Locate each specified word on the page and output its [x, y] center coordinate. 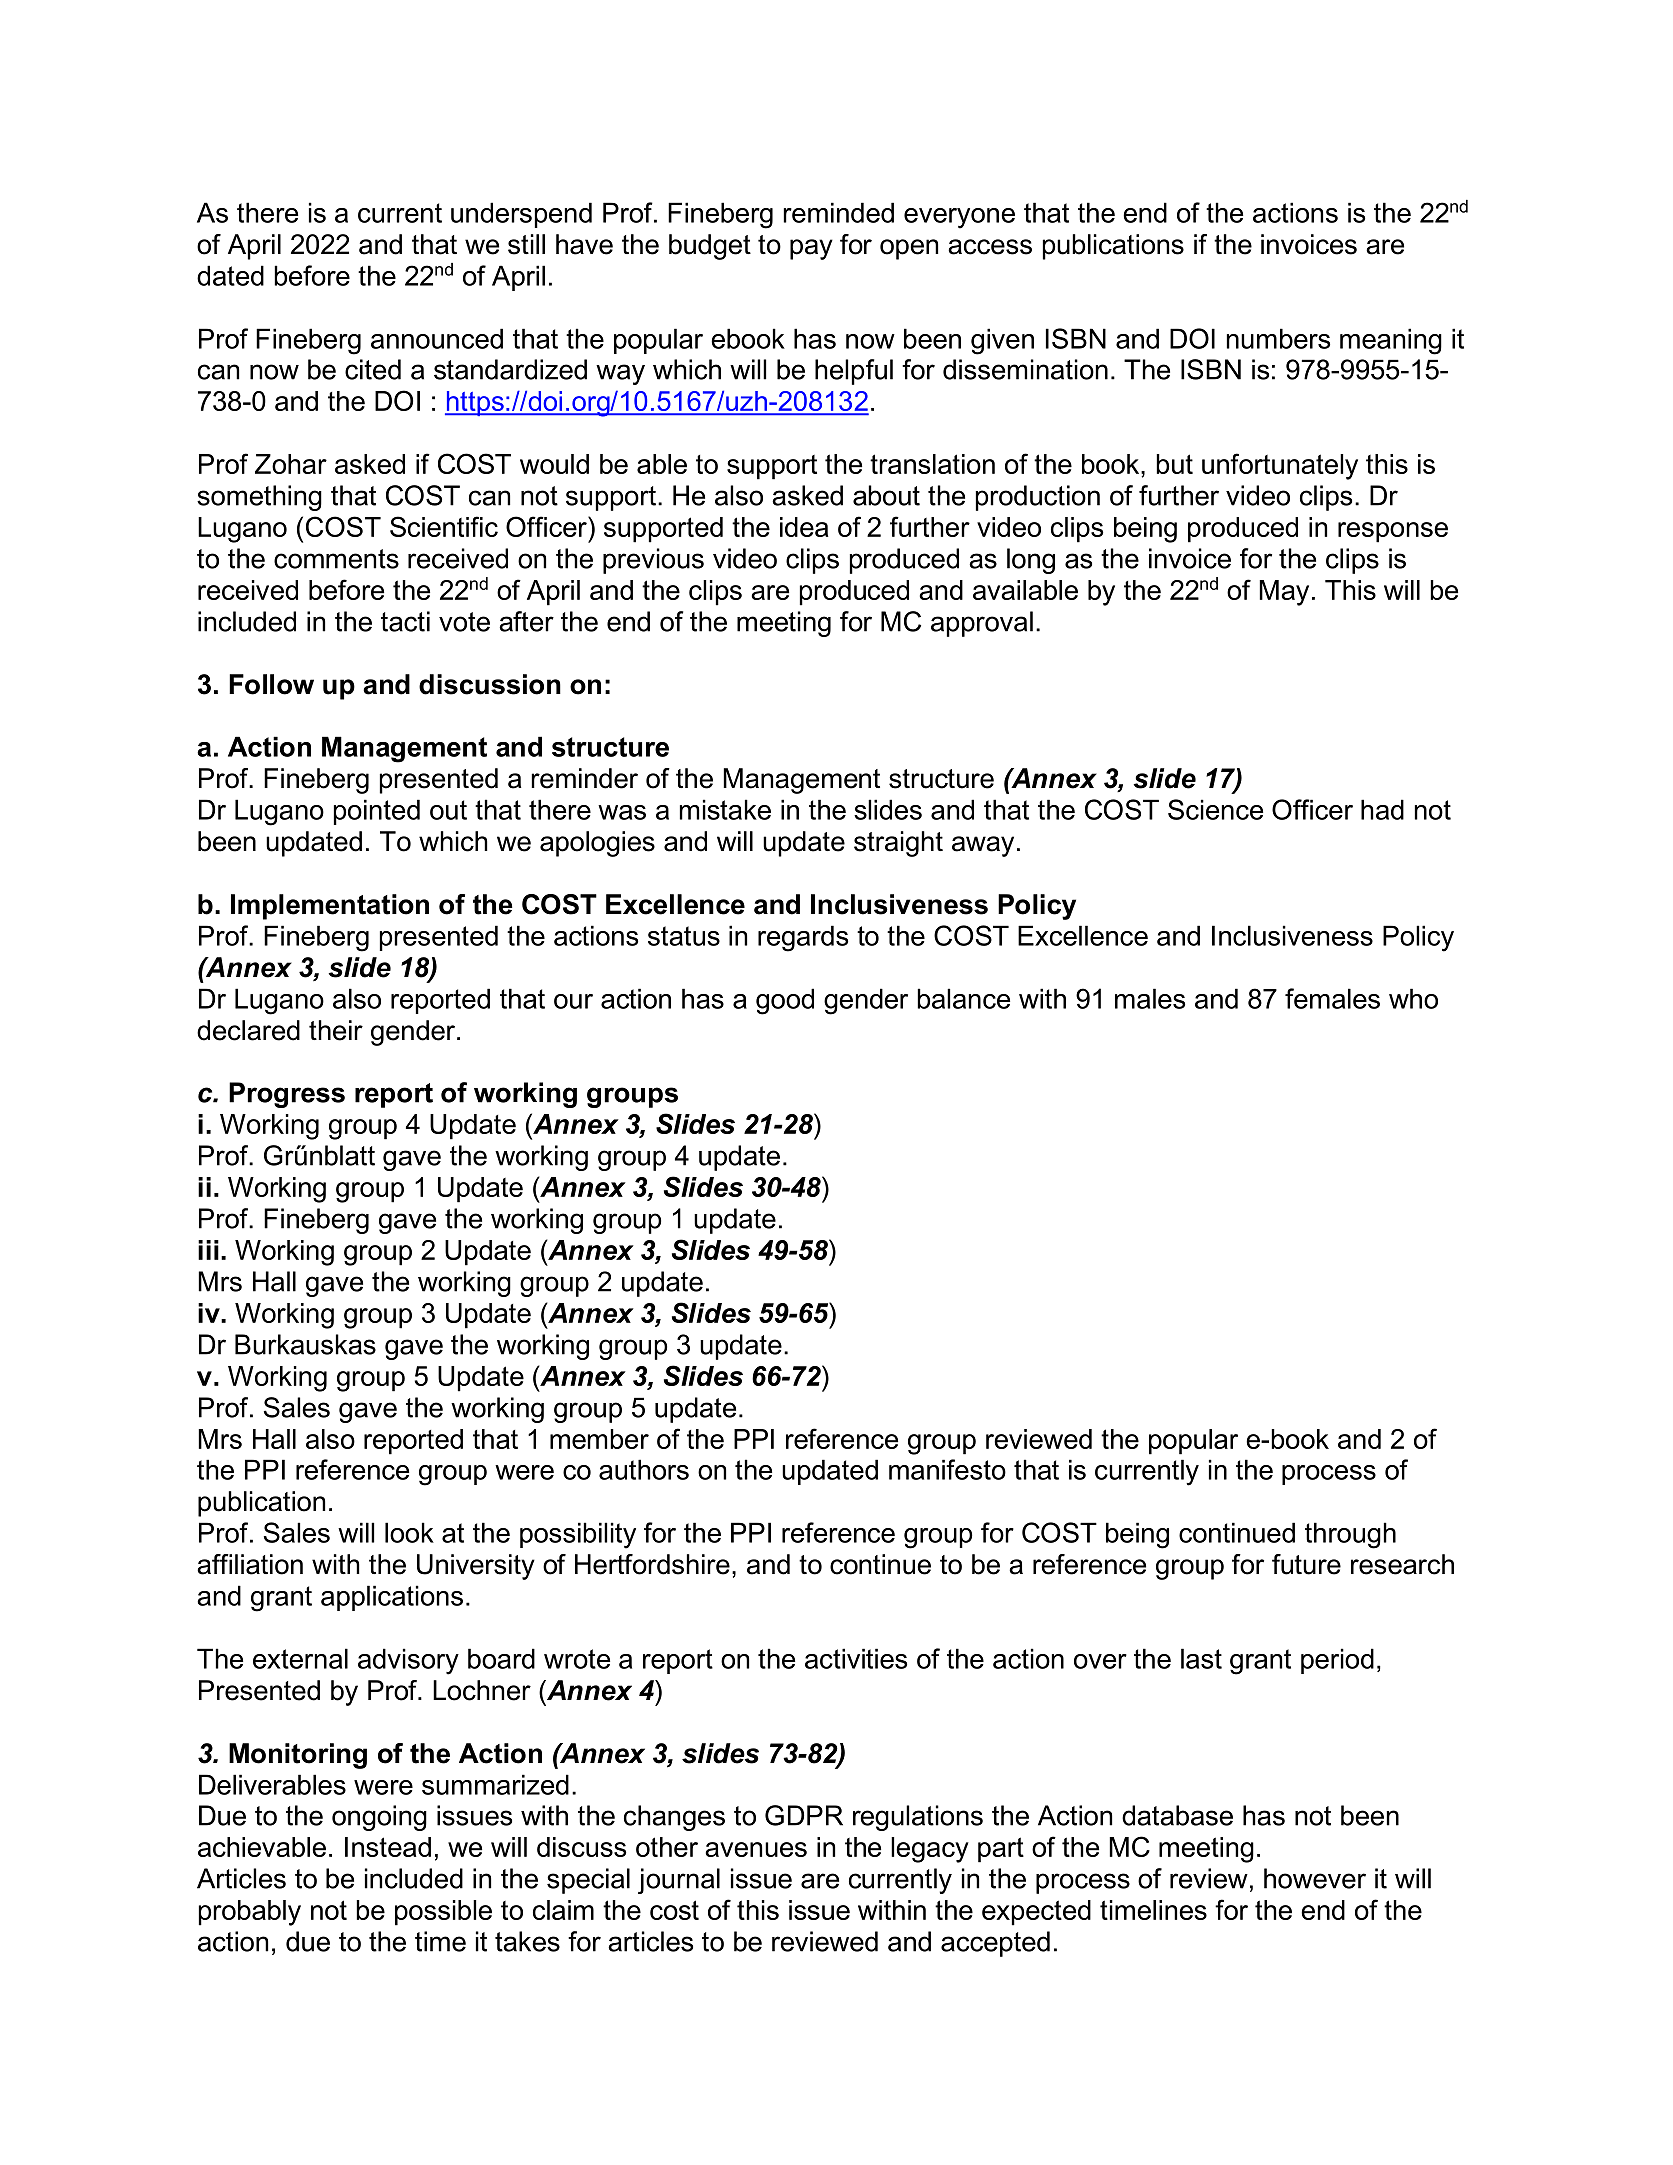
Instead [388, 1847]
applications [392, 1598]
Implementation [330, 907]
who [1413, 998]
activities [856, 1658]
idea [804, 527]
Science [1215, 809]
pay [811, 249]
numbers [1278, 338]
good [785, 1001]
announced [437, 338]
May [1284, 593]
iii [208, 1250]
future [1306, 1564]
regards [803, 938]
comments [336, 559]
